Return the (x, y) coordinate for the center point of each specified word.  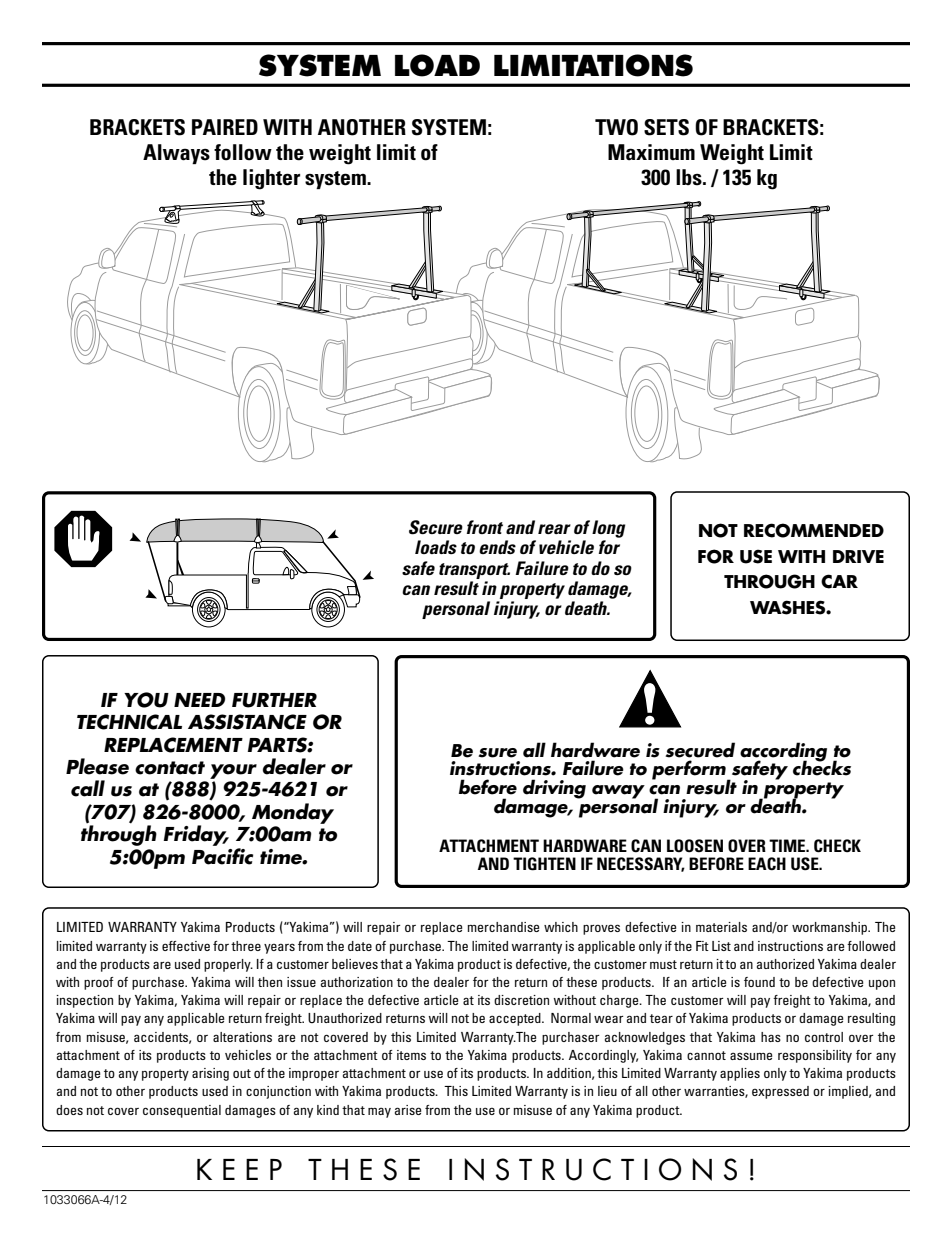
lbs (690, 177)
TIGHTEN (544, 864)
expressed (780, 1092)
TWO (616, 127)
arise (408, 1110)
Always (176, 154)
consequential (182, 1111)
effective (186, 946)
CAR (839, 581)
